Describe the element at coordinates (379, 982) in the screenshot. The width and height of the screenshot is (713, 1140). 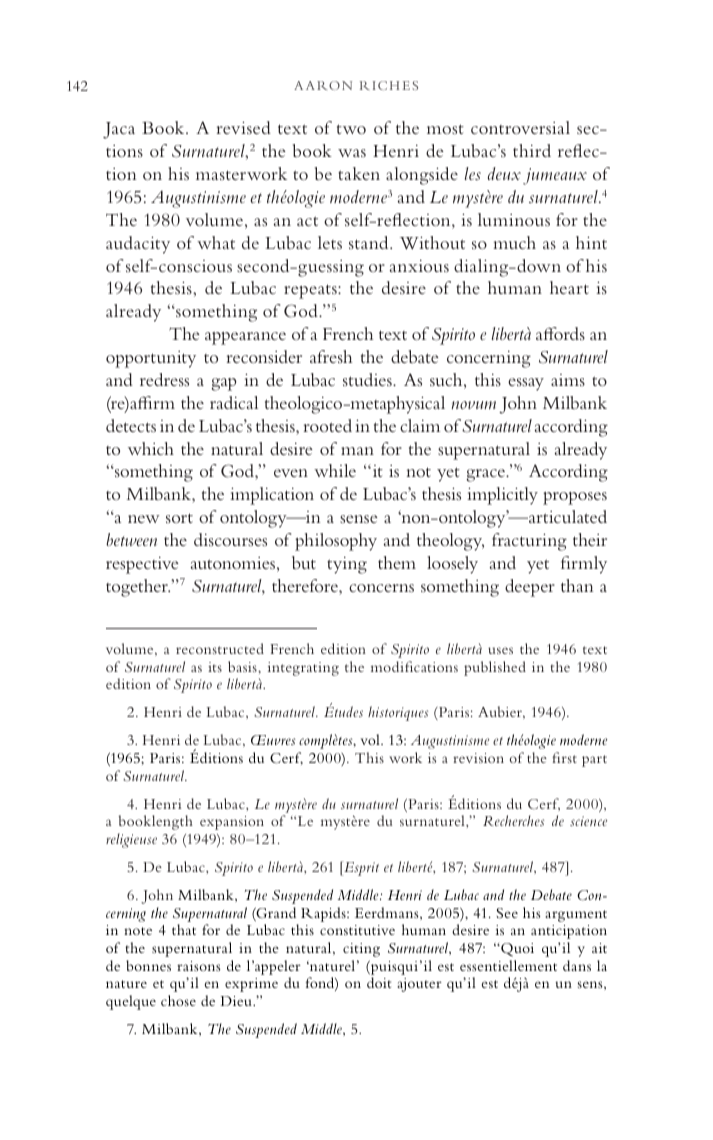
I see `doit` at that location.
